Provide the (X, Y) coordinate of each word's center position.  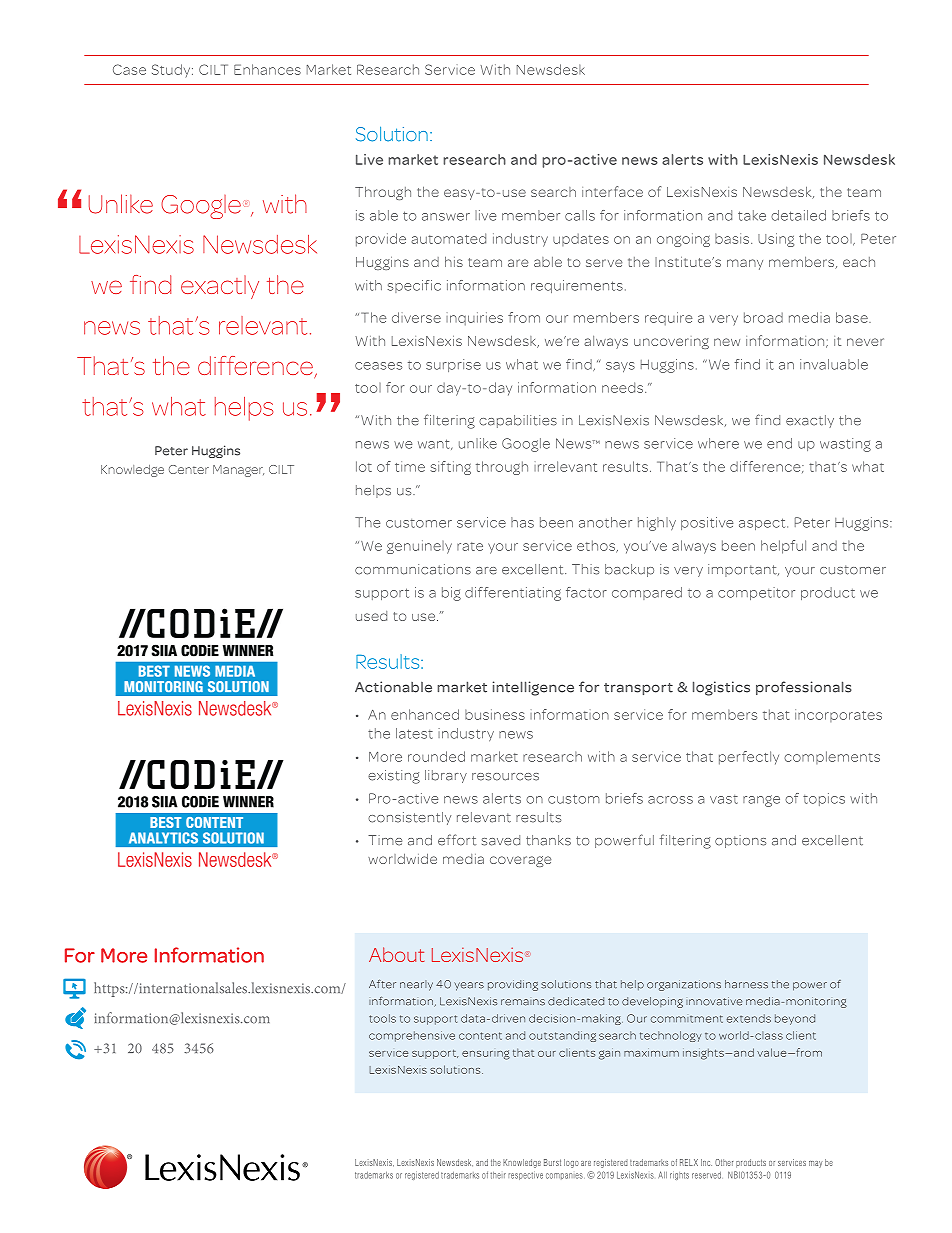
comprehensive (412, 1036)
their (498, 1175)
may (816, 1164)
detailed (798, 215)
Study (172, 71)
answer (446, 217)
